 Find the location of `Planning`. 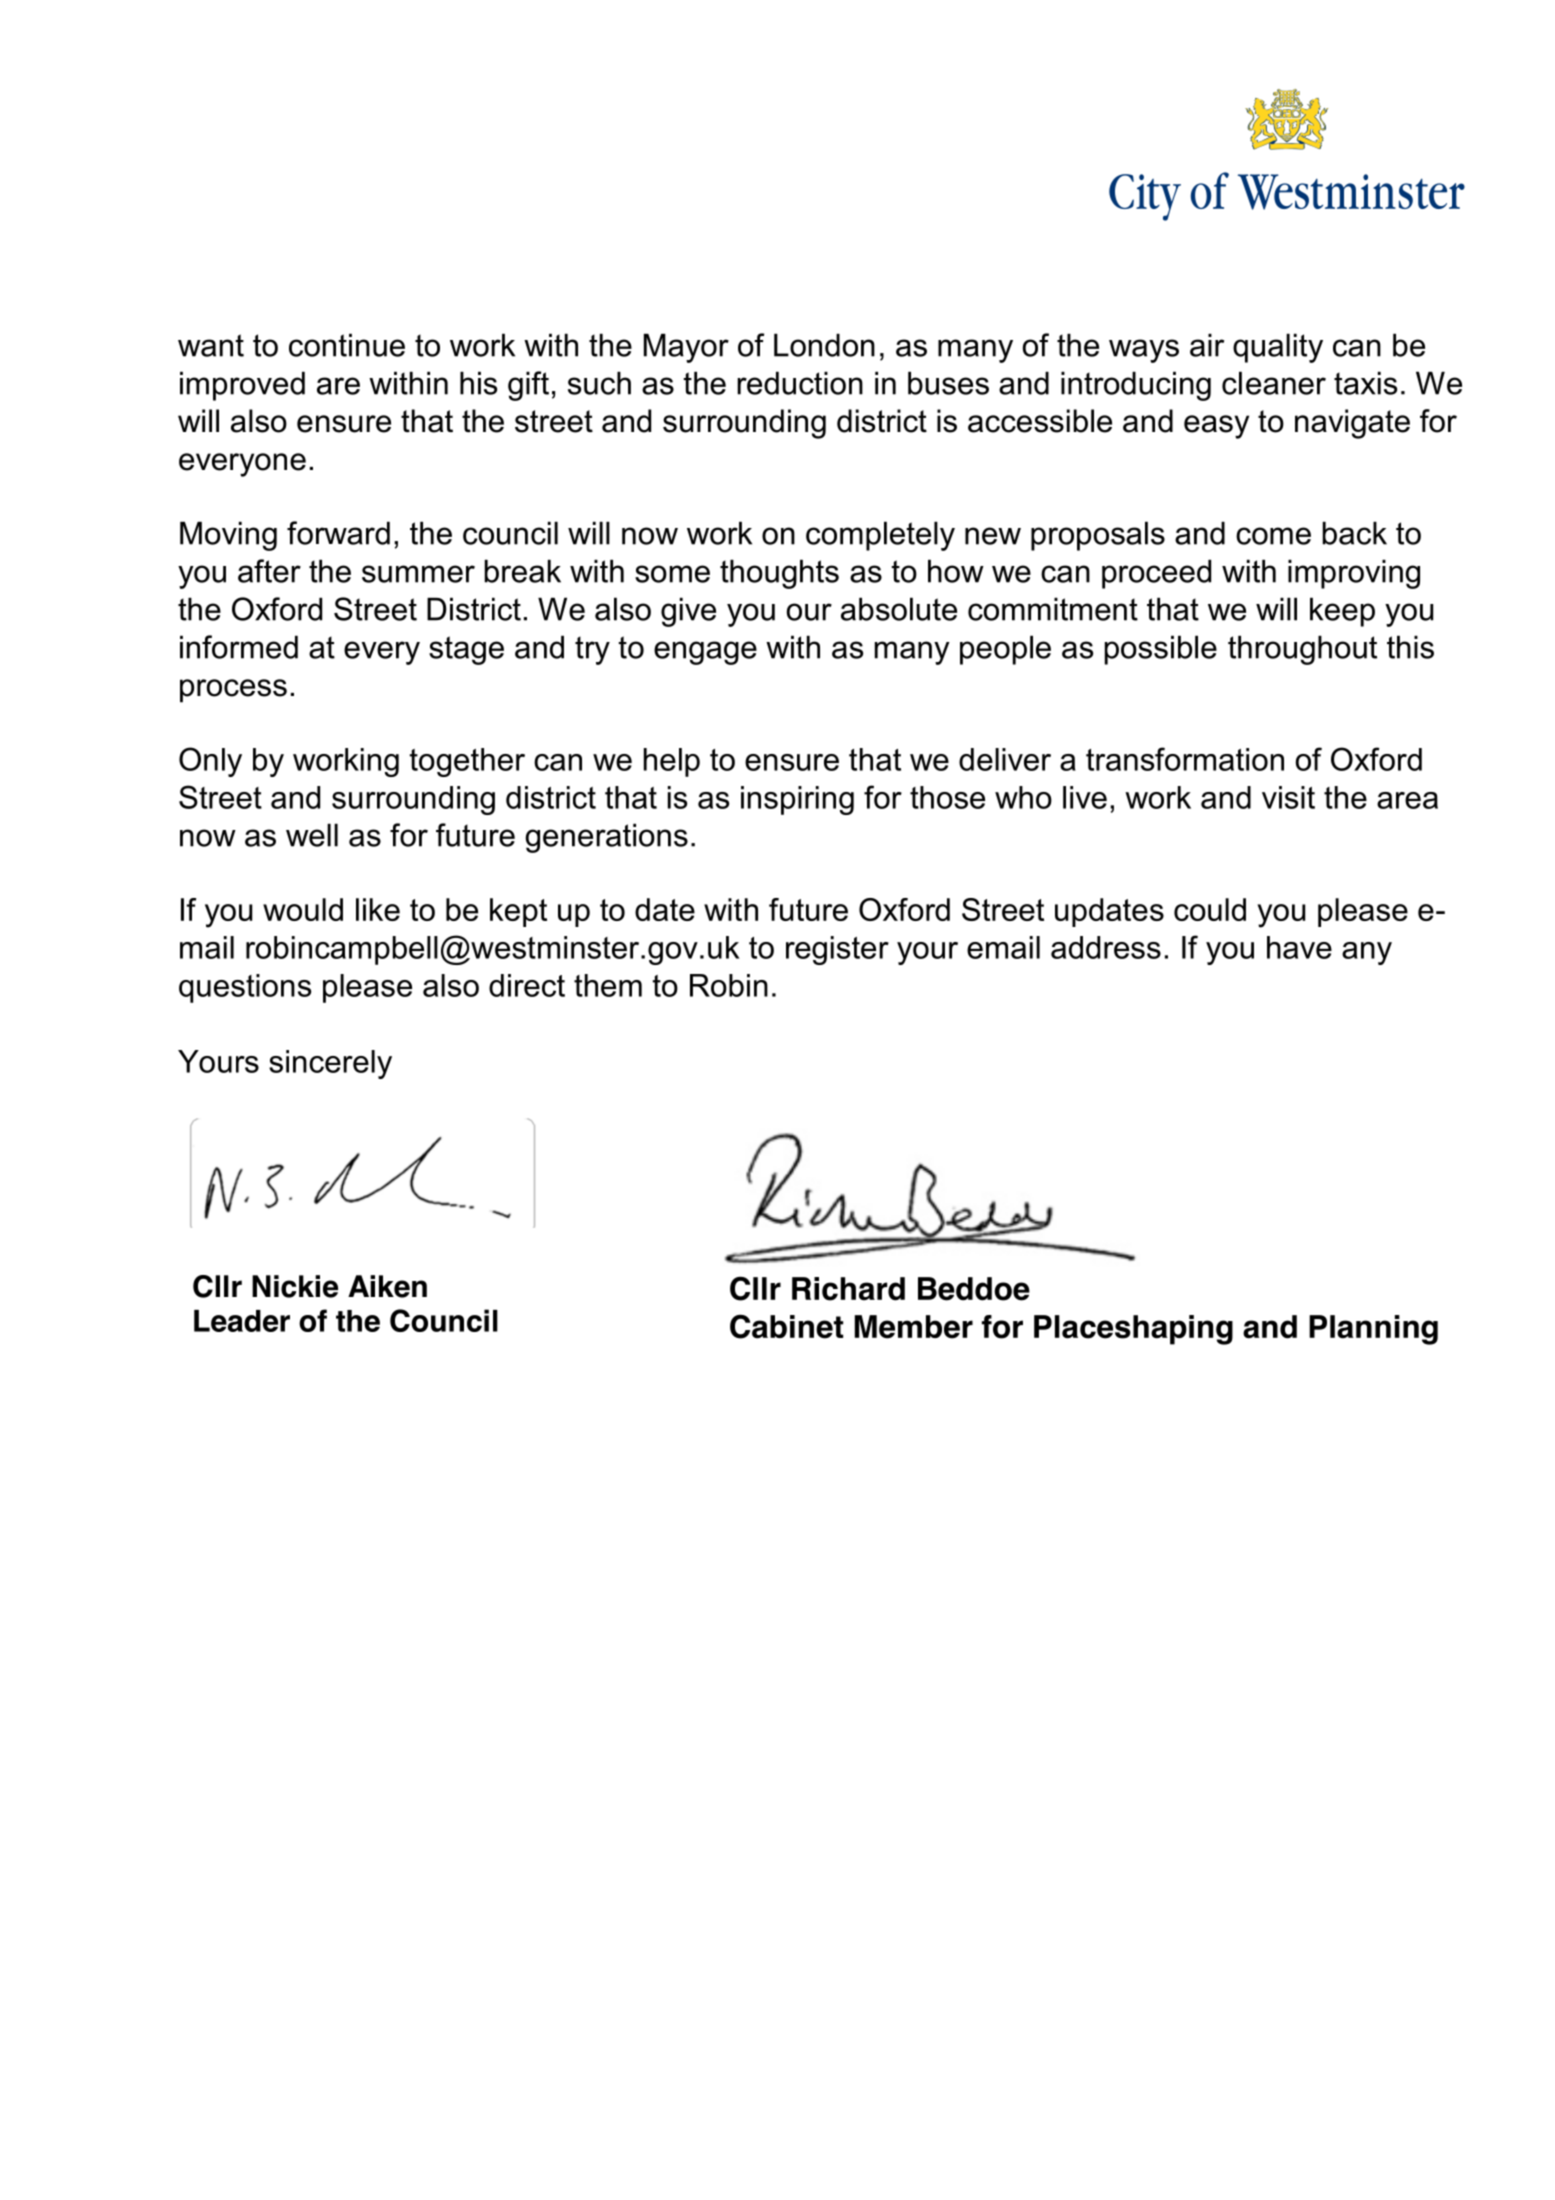

Planning is located at coordinates (1373, 1330).
